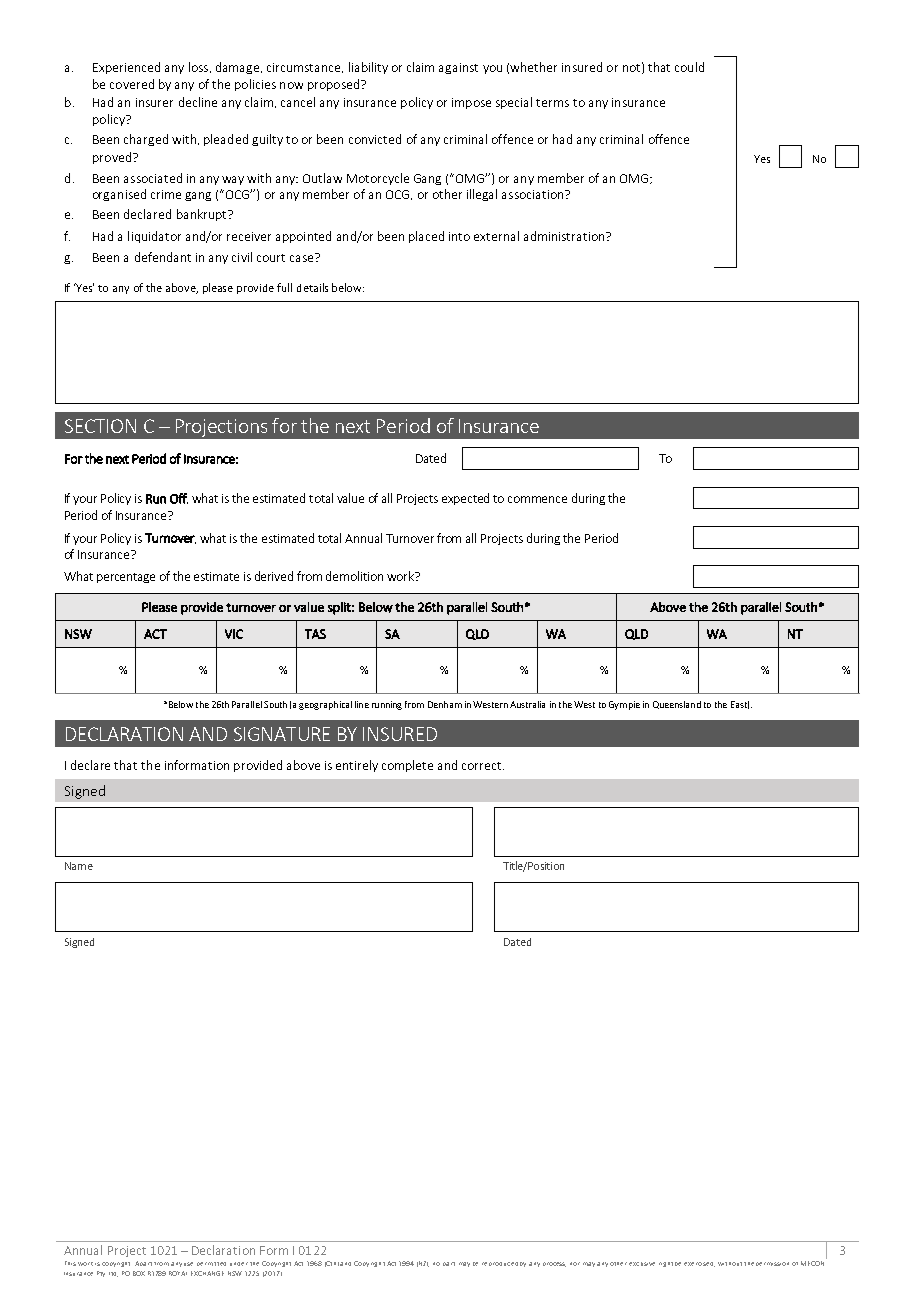 The image size is (924, 1308). Describe the element at coordinates (154, 102) in the image. I see `insurer` at that location.
